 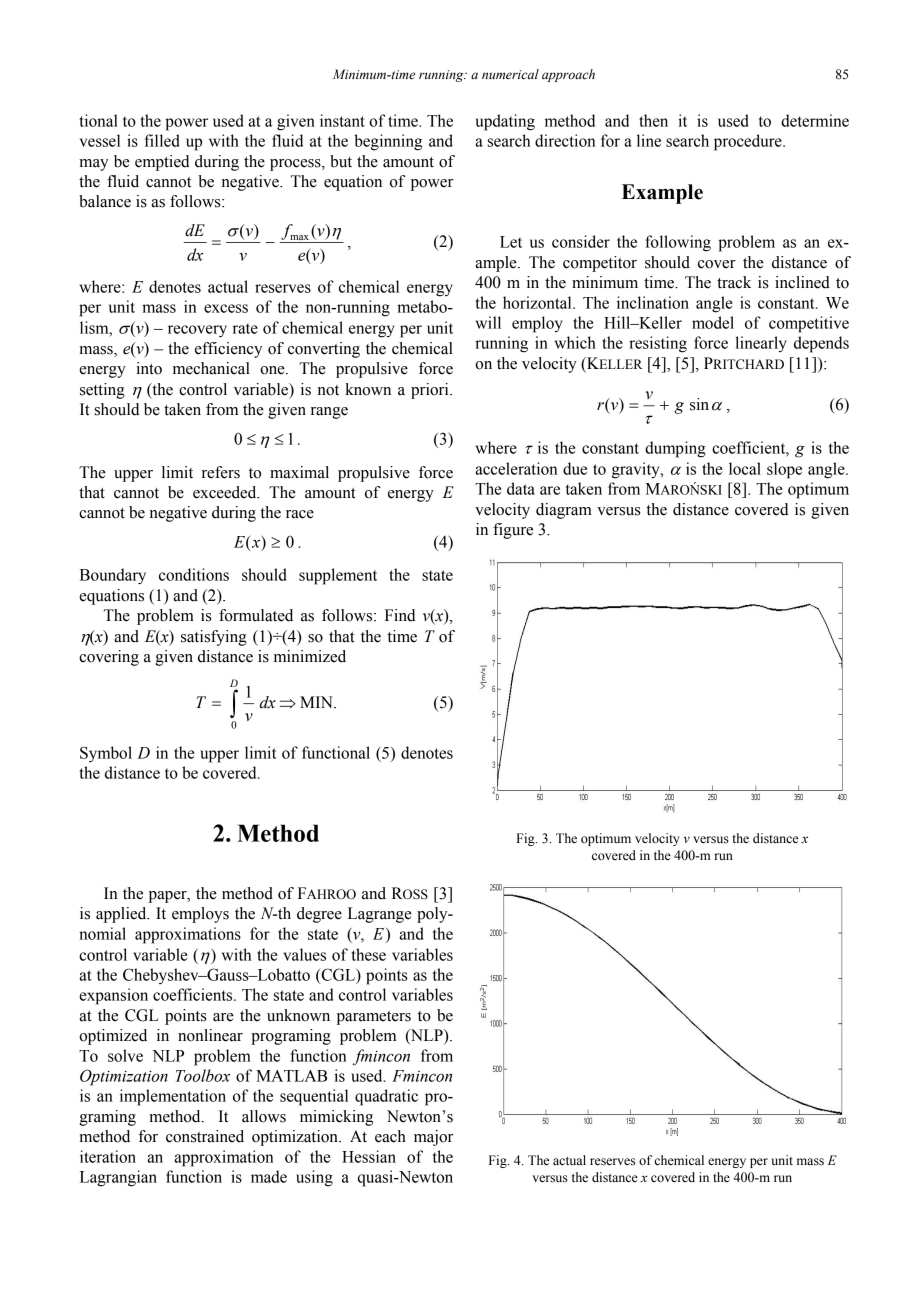 I want to click on local, so click(x=745, y=468).
